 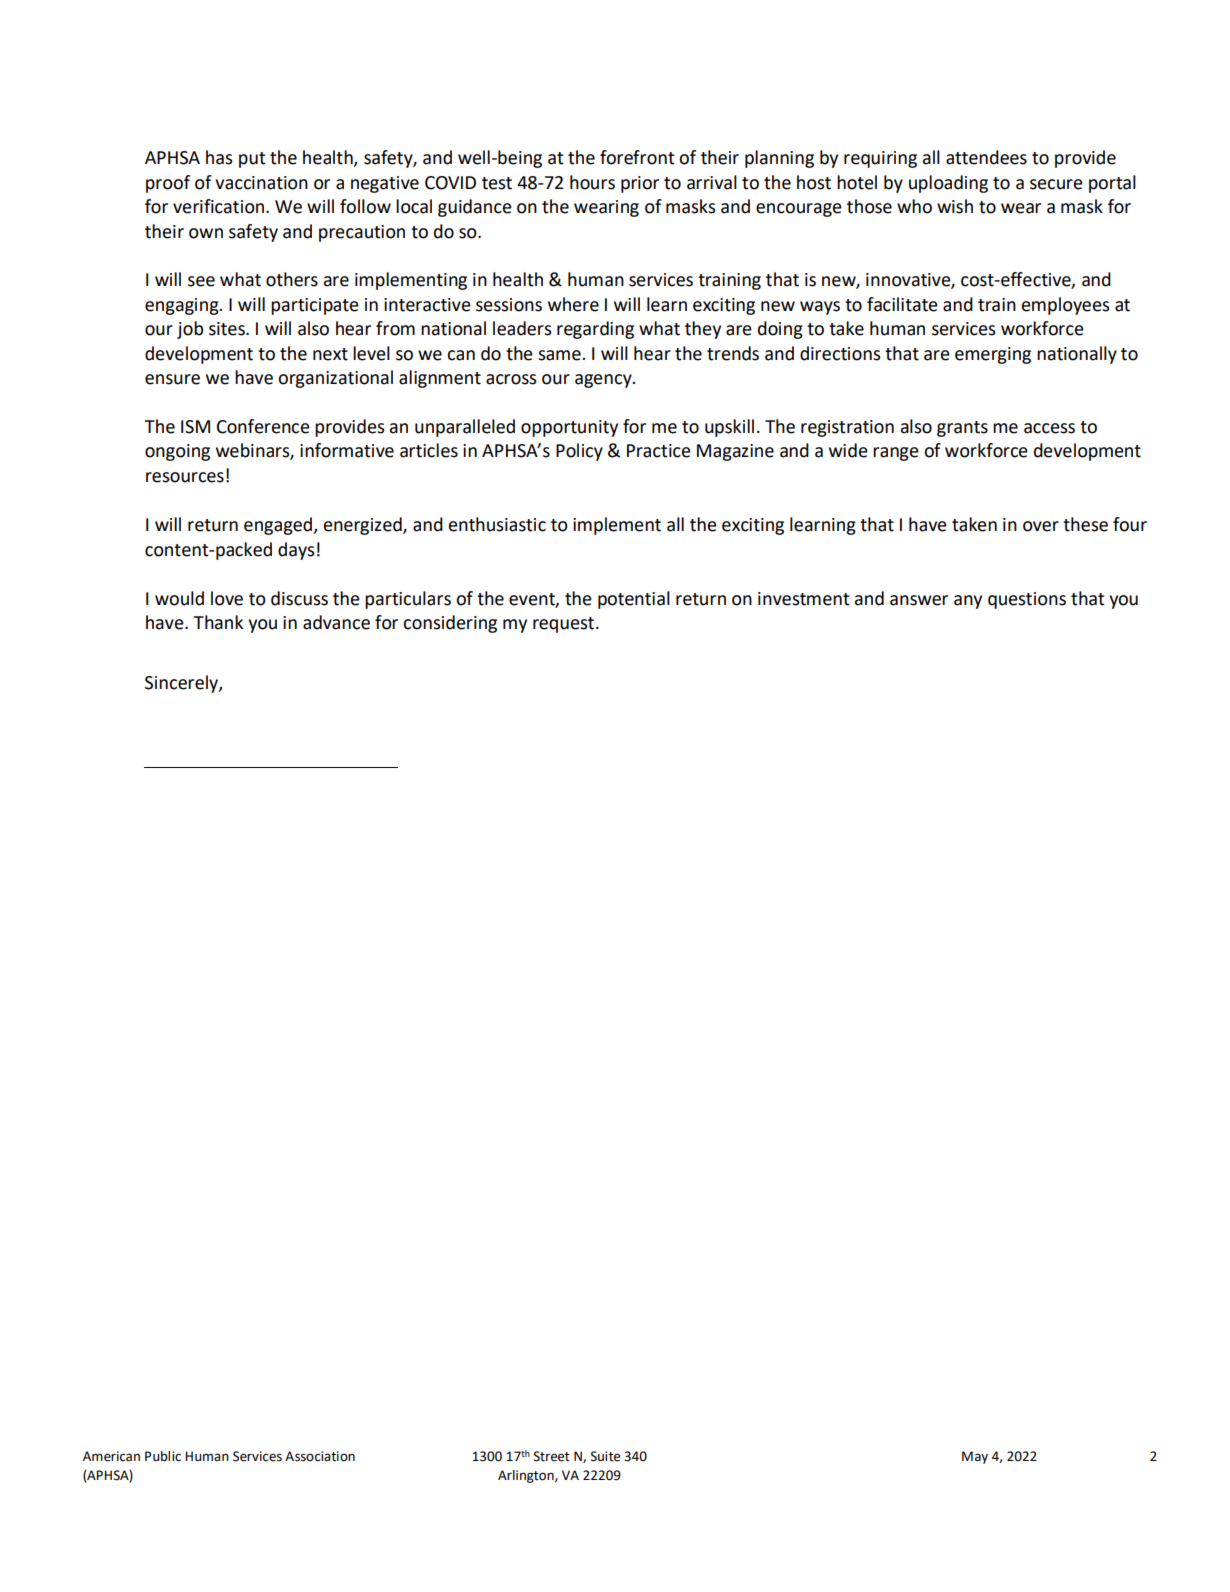 I want to click on request, so click(x=565, y=625).
